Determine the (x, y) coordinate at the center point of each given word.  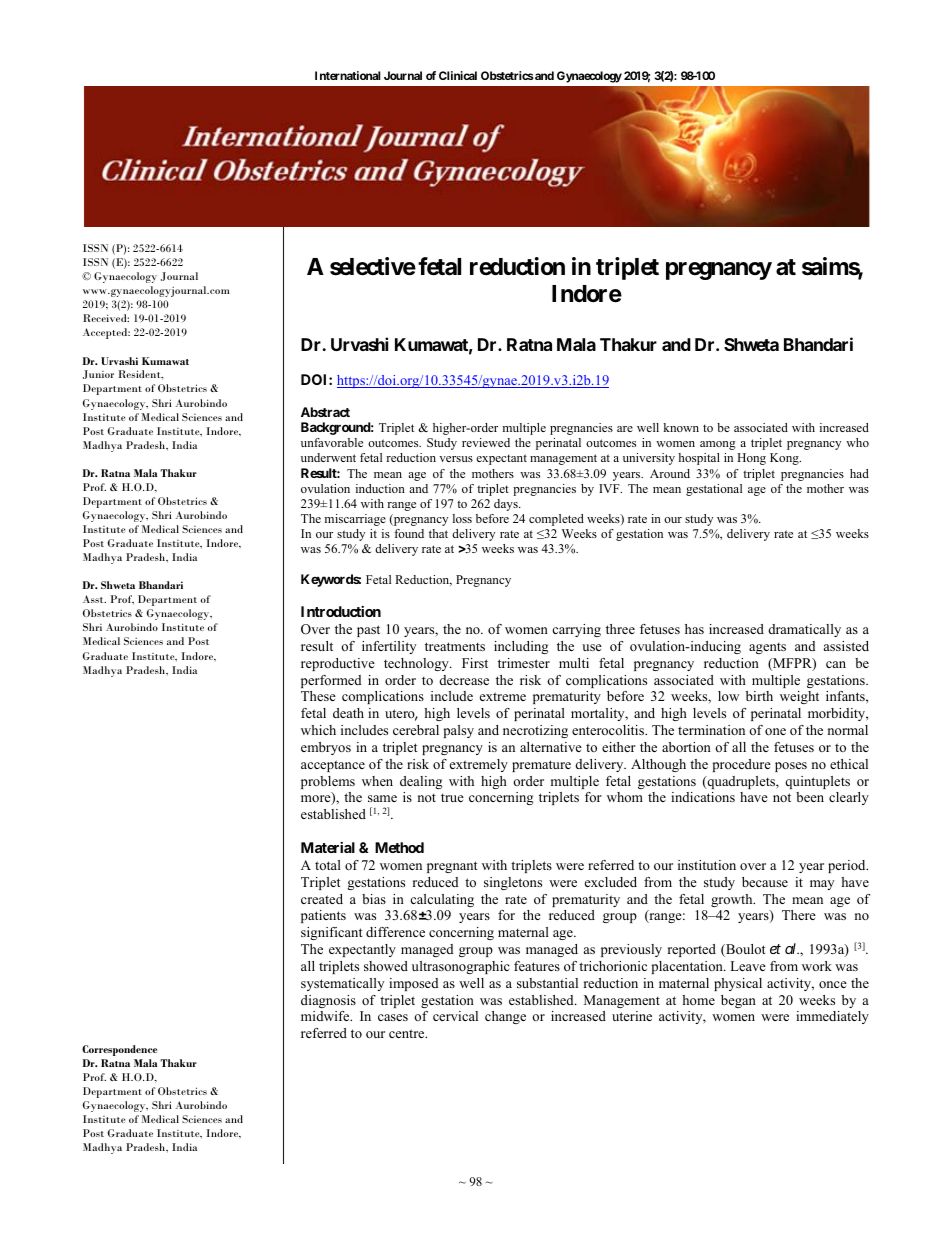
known (681, 427)
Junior (98, 374)
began (738, 1001)
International (348, 75)
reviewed (486, 442)
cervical (455, 1016)
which (318, 730)
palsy (459, 731)
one (775, 731)
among (718, 445)
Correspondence (119, 1050)
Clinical (458, 75)
